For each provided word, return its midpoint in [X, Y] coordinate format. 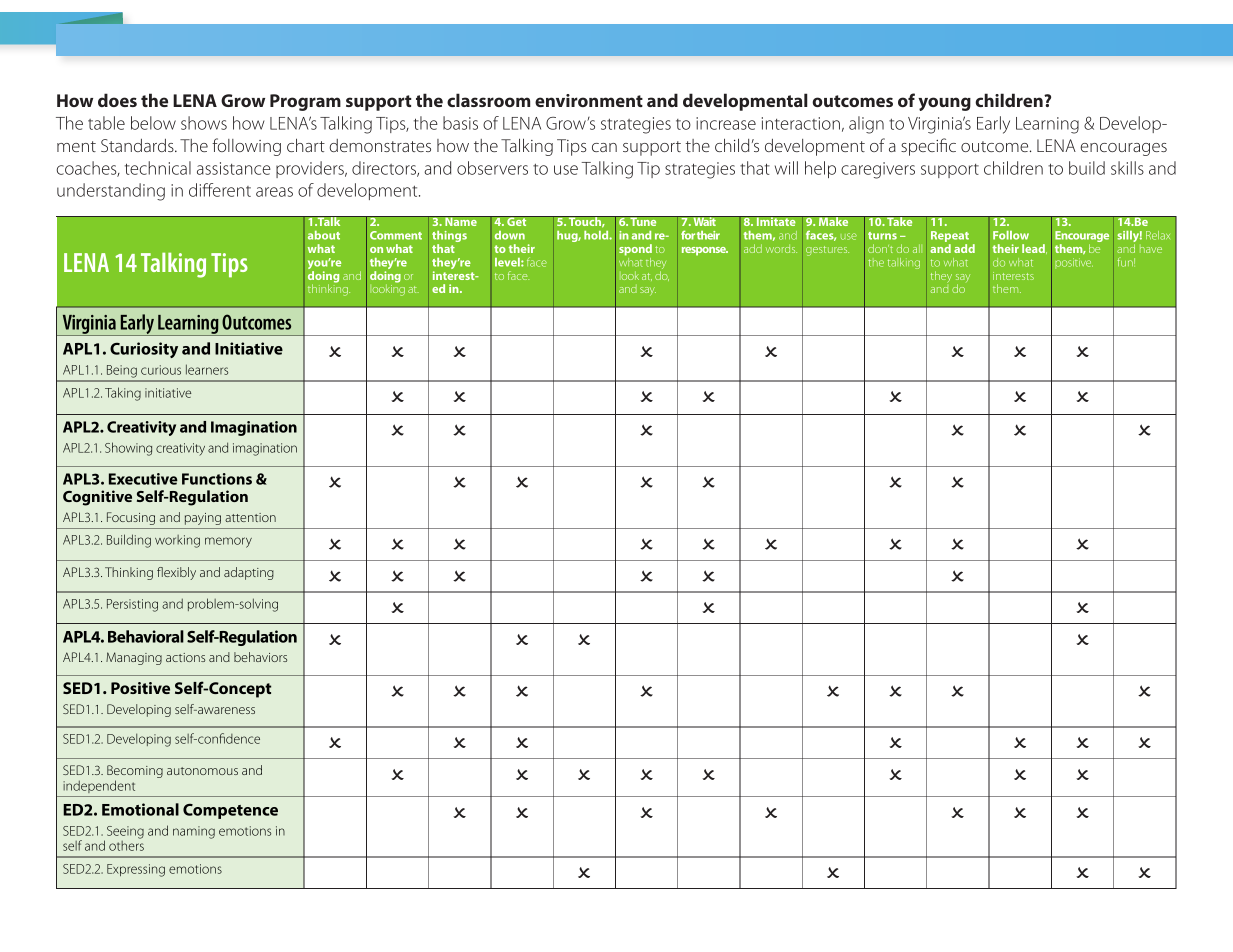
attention [250, 517]
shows [204, 123]
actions [185, 657]
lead [1034, 249]
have [1151, 250]
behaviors [260, 657]
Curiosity [144, 350]
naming [194, 832]
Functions [217, 479]
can [604, 147]
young [944, 104]
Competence [230, 811]
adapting [249, 573]
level [508, 262]
